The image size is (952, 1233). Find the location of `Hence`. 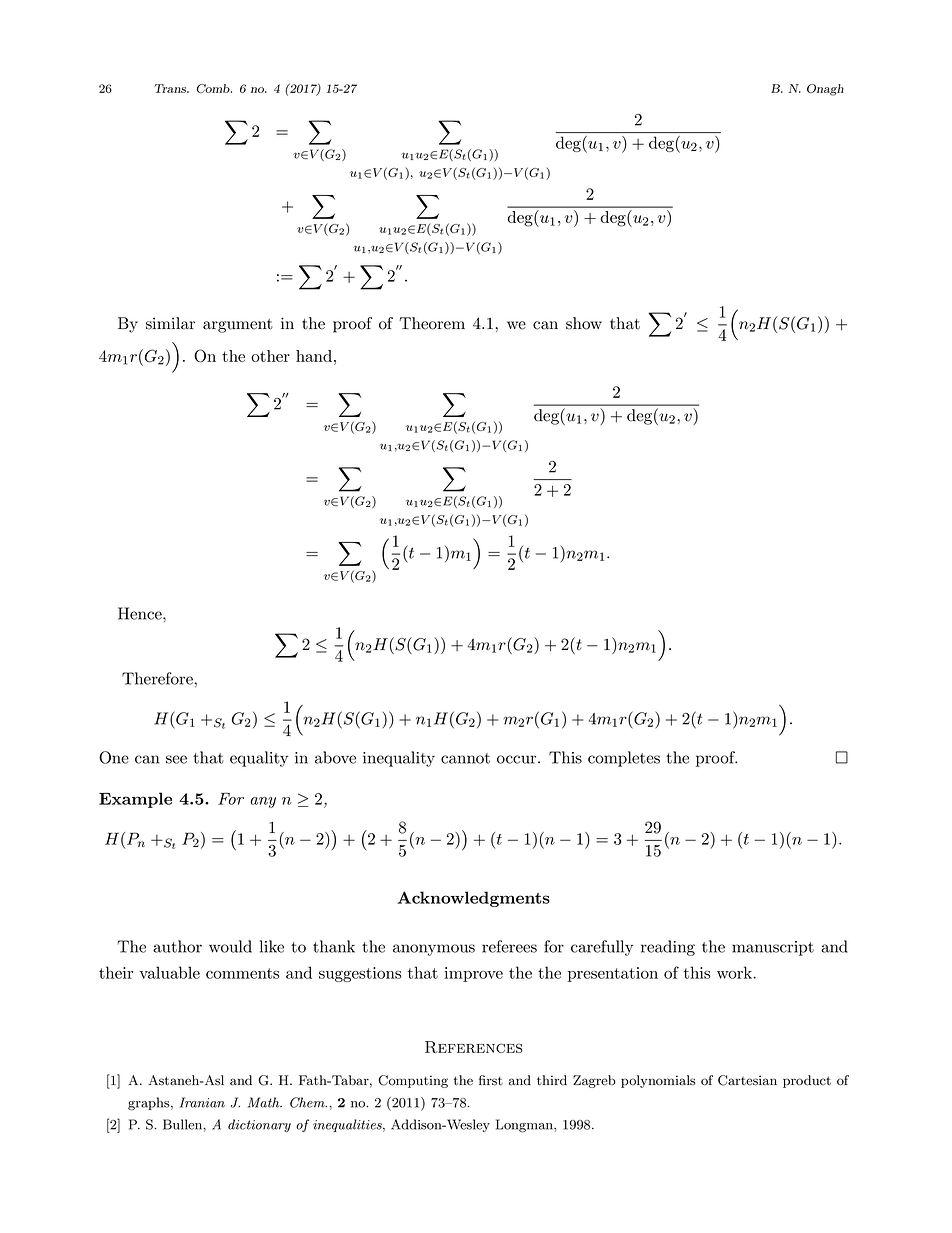

Hence is located at coordinates (141, 613).
